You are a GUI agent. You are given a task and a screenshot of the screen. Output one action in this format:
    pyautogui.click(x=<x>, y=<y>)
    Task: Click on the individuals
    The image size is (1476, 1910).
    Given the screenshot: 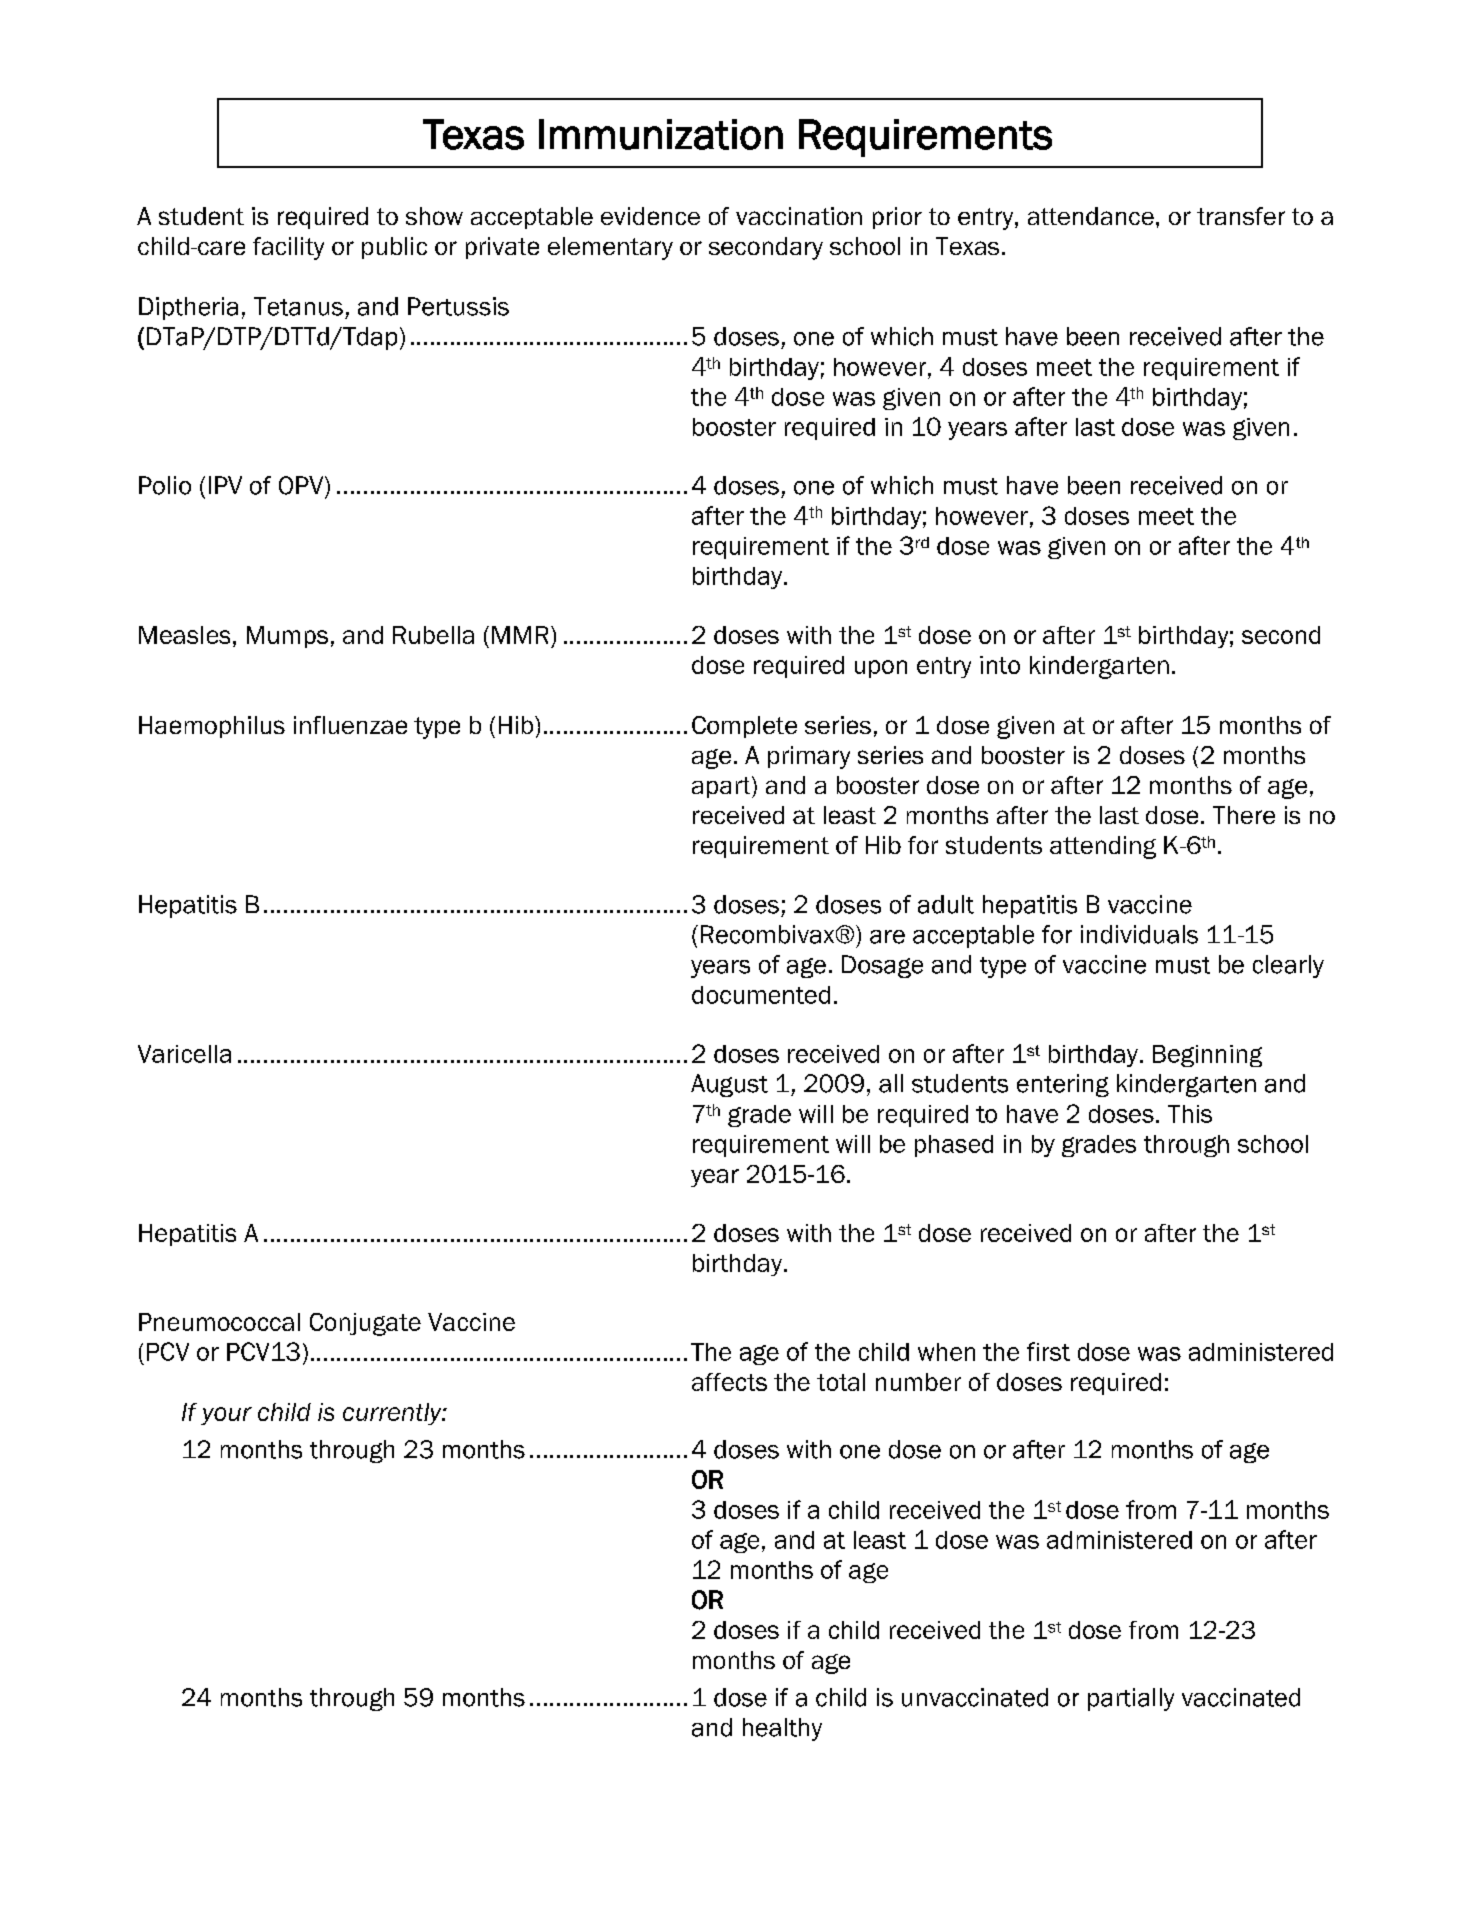 What is the action you would take?
    pyautogui.click(x=1139, y=934)
